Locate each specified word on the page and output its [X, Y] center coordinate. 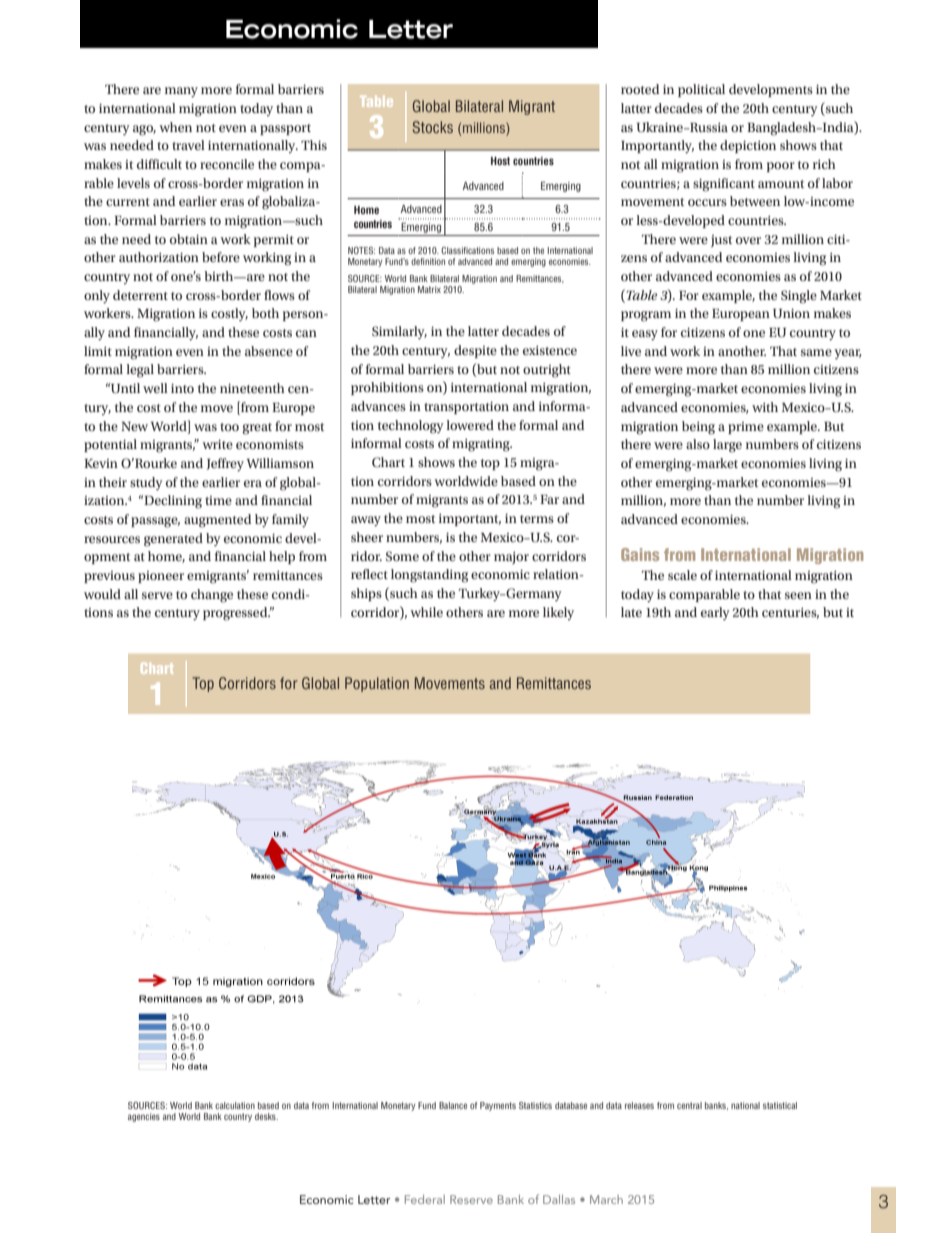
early [715, 613]
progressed [236, 614]
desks [266, 1116]
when [175, 127]
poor [781, 167]
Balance [453, 1105]
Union [791, 313]
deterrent [140, 295]
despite [475, 351]
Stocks [433, 127]
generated [173, 540]
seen [798, 595]
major [511, 558]
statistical [780, 1105]
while [426, 612]
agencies [144, 1117]
